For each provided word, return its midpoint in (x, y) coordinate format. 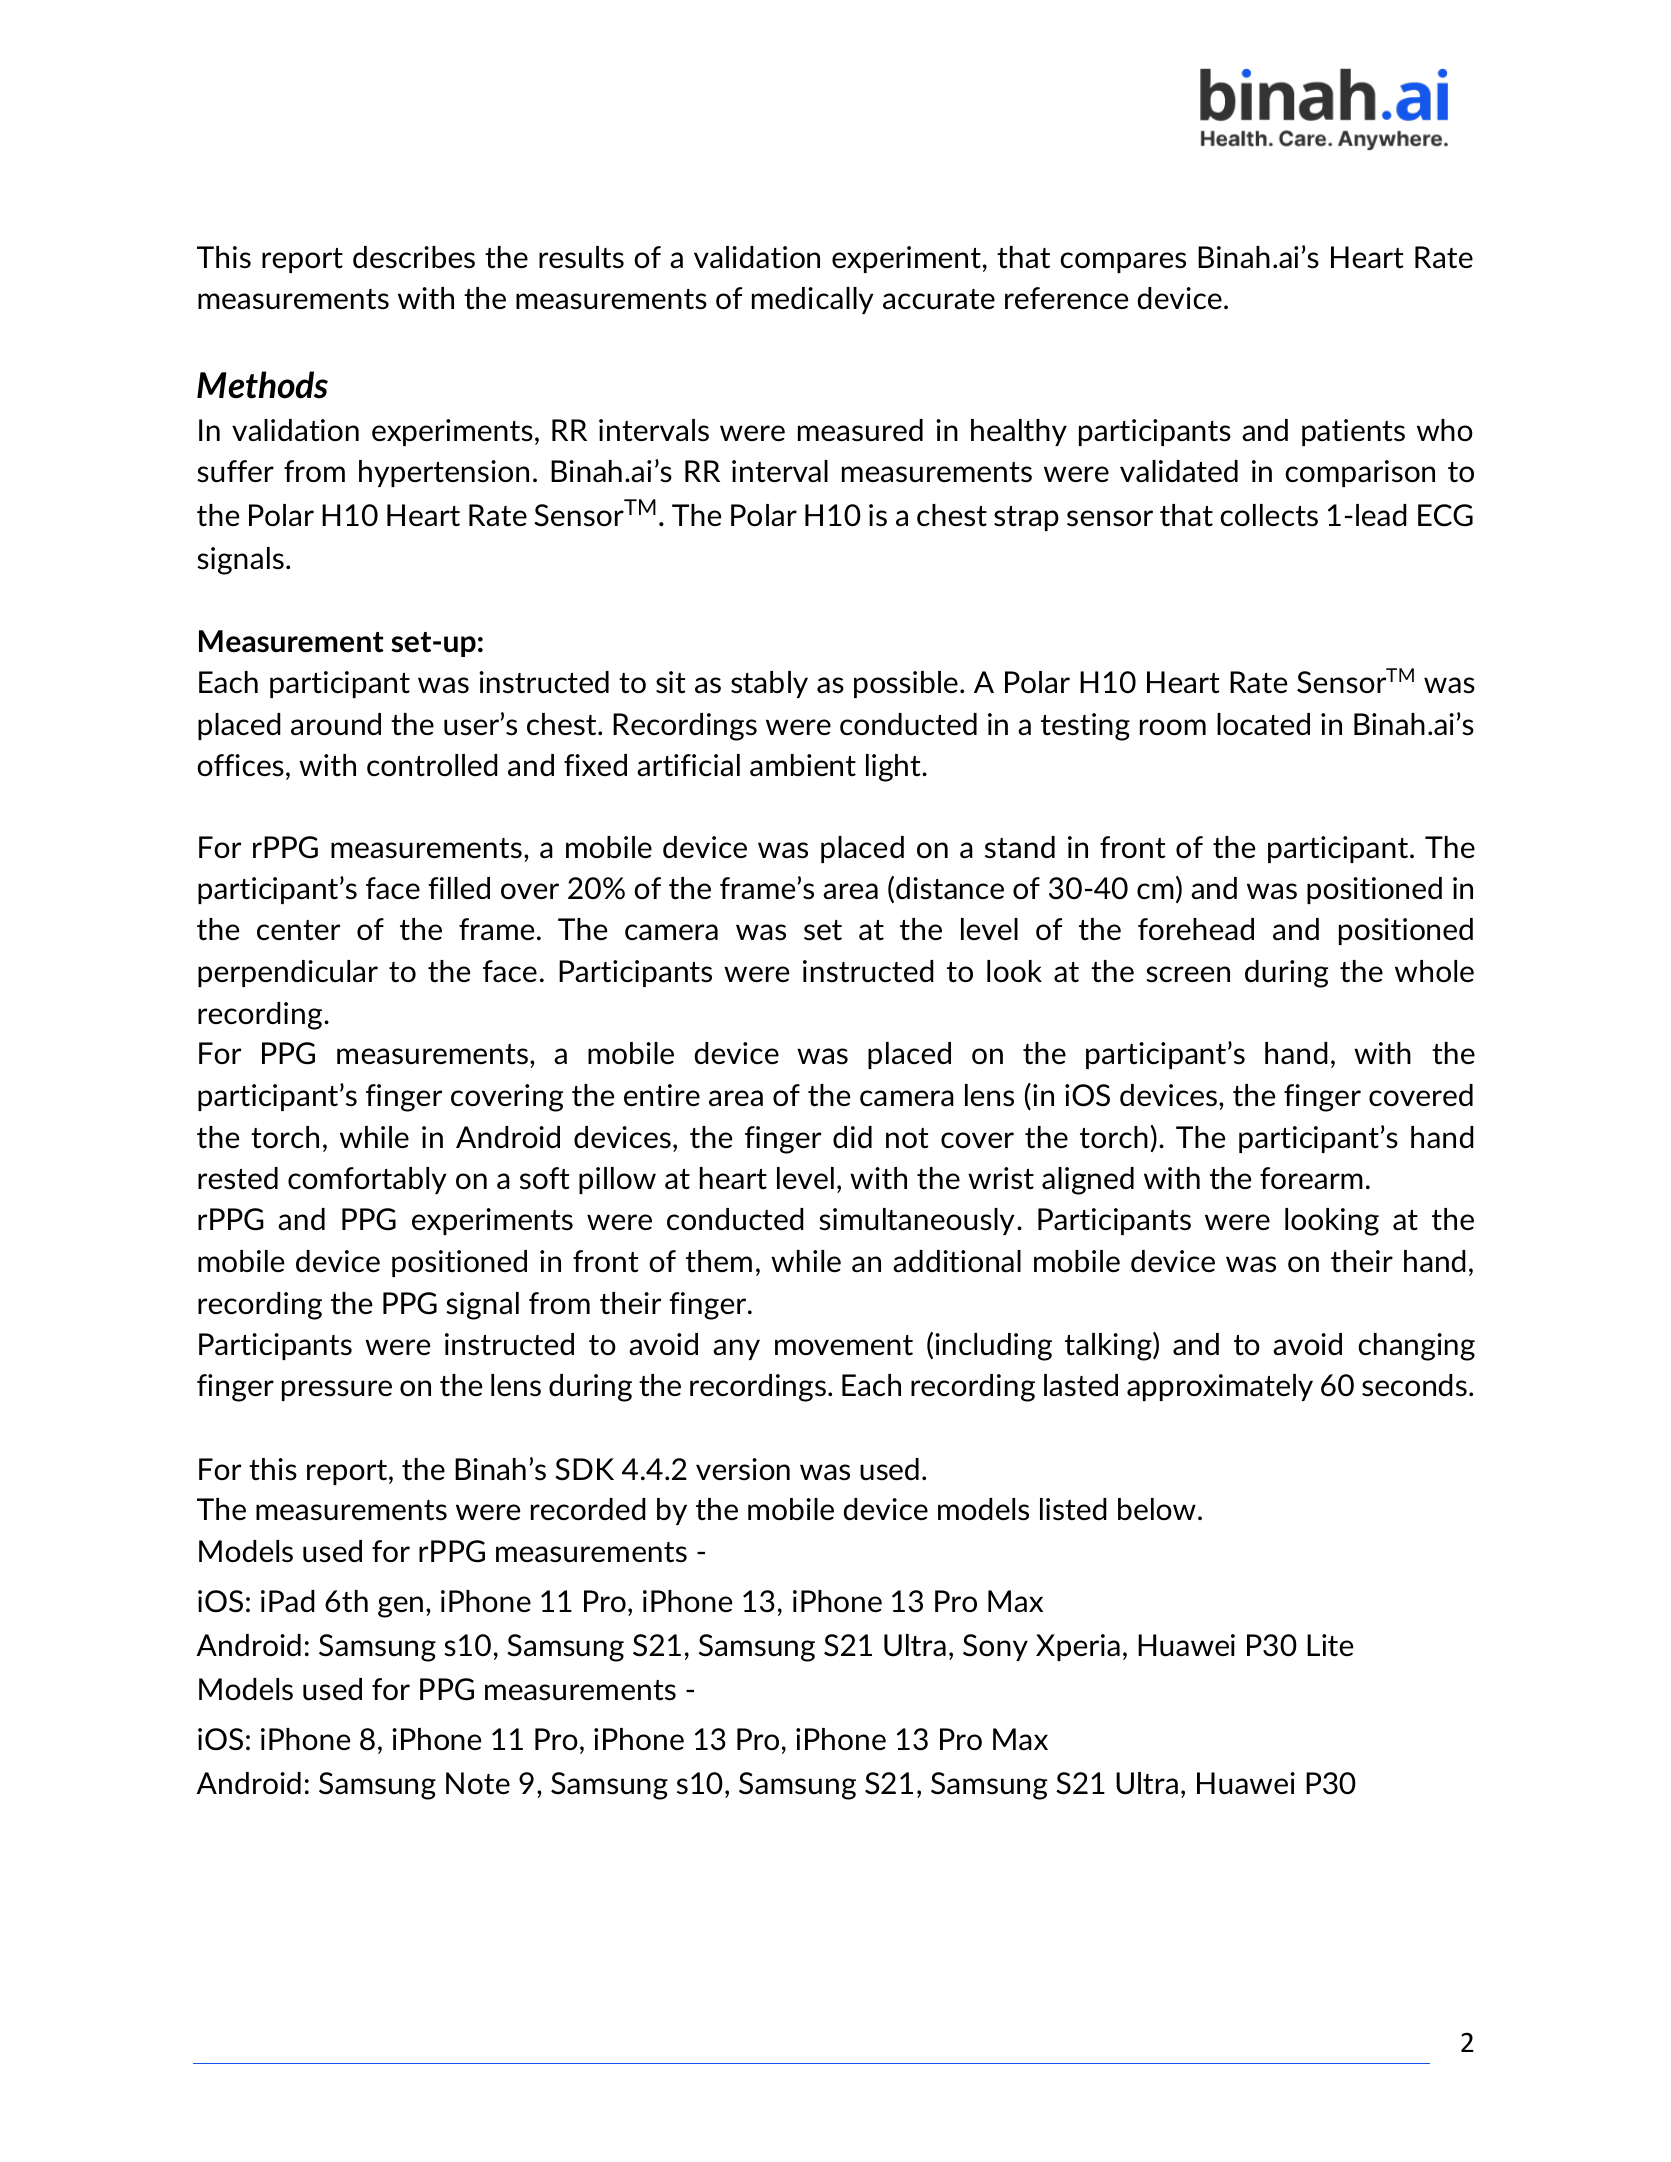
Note (478, 1783)
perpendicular (288, 973)
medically (812, 300)
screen (1188, 974)
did (852, 1137)
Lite (1330, 1645)
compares (1123, 262)
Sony (995, 1647)
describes (414, 257)
